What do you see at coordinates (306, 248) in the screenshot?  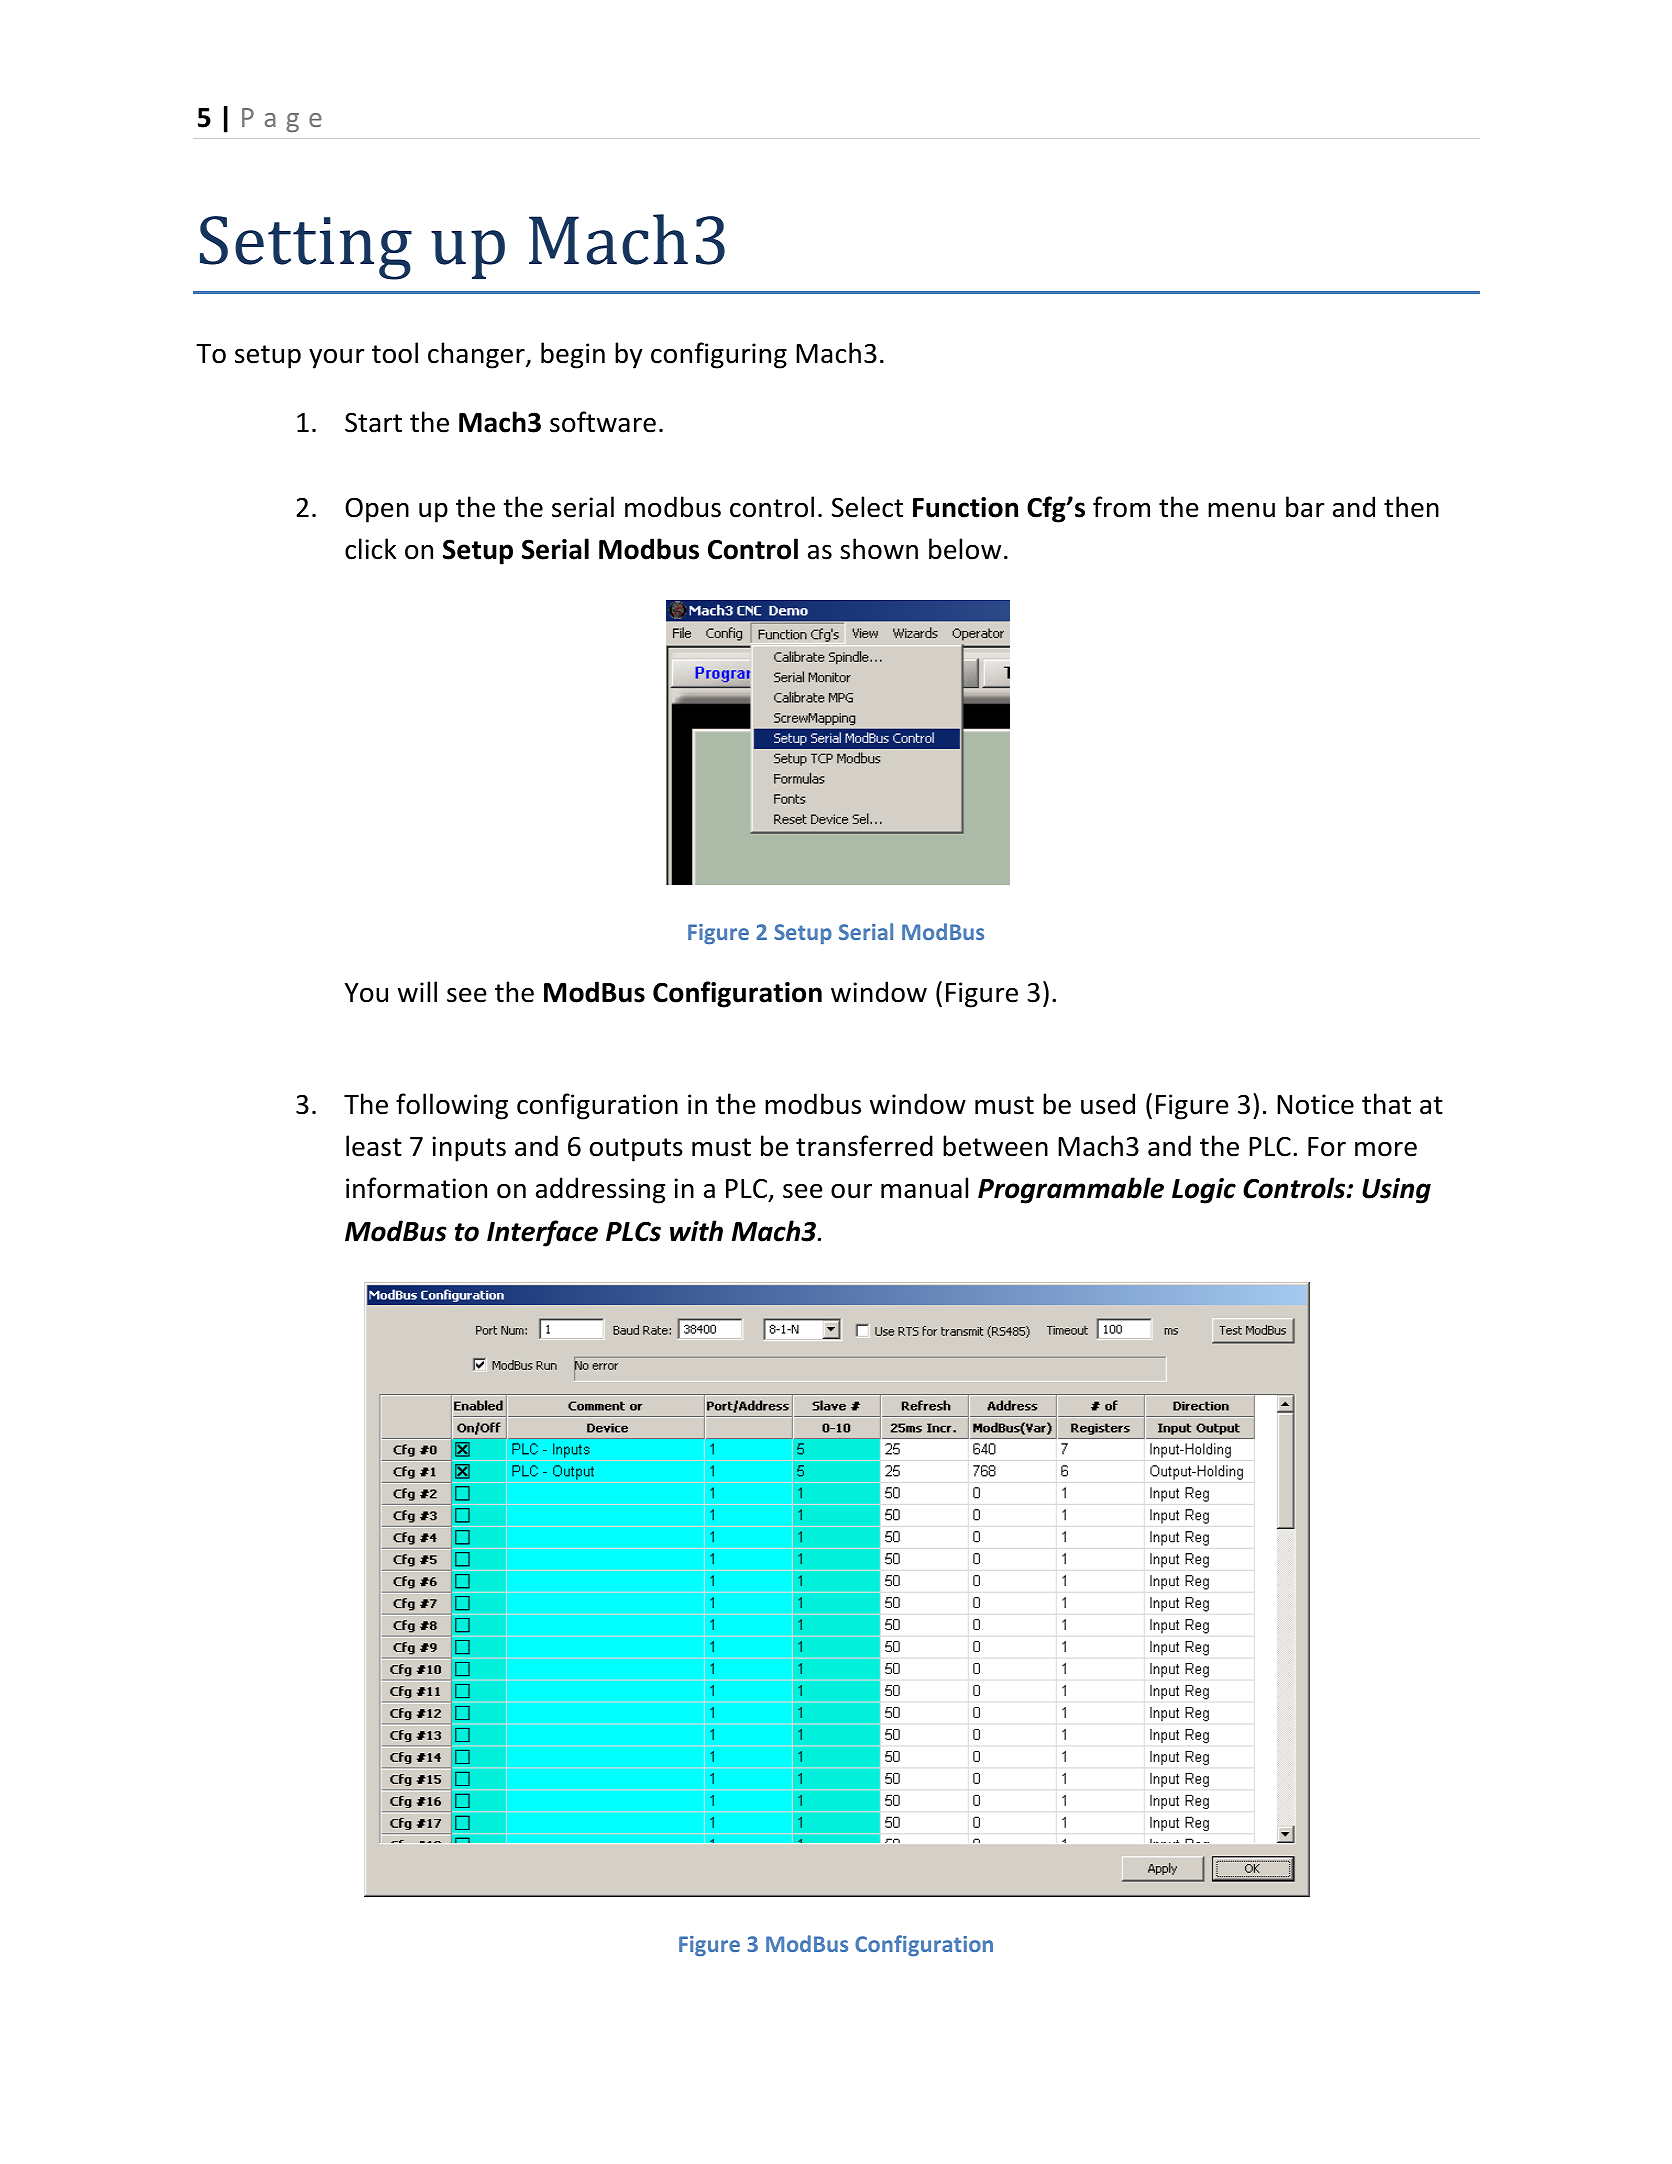 I see `Setting` at bounding box center [306, 248].
